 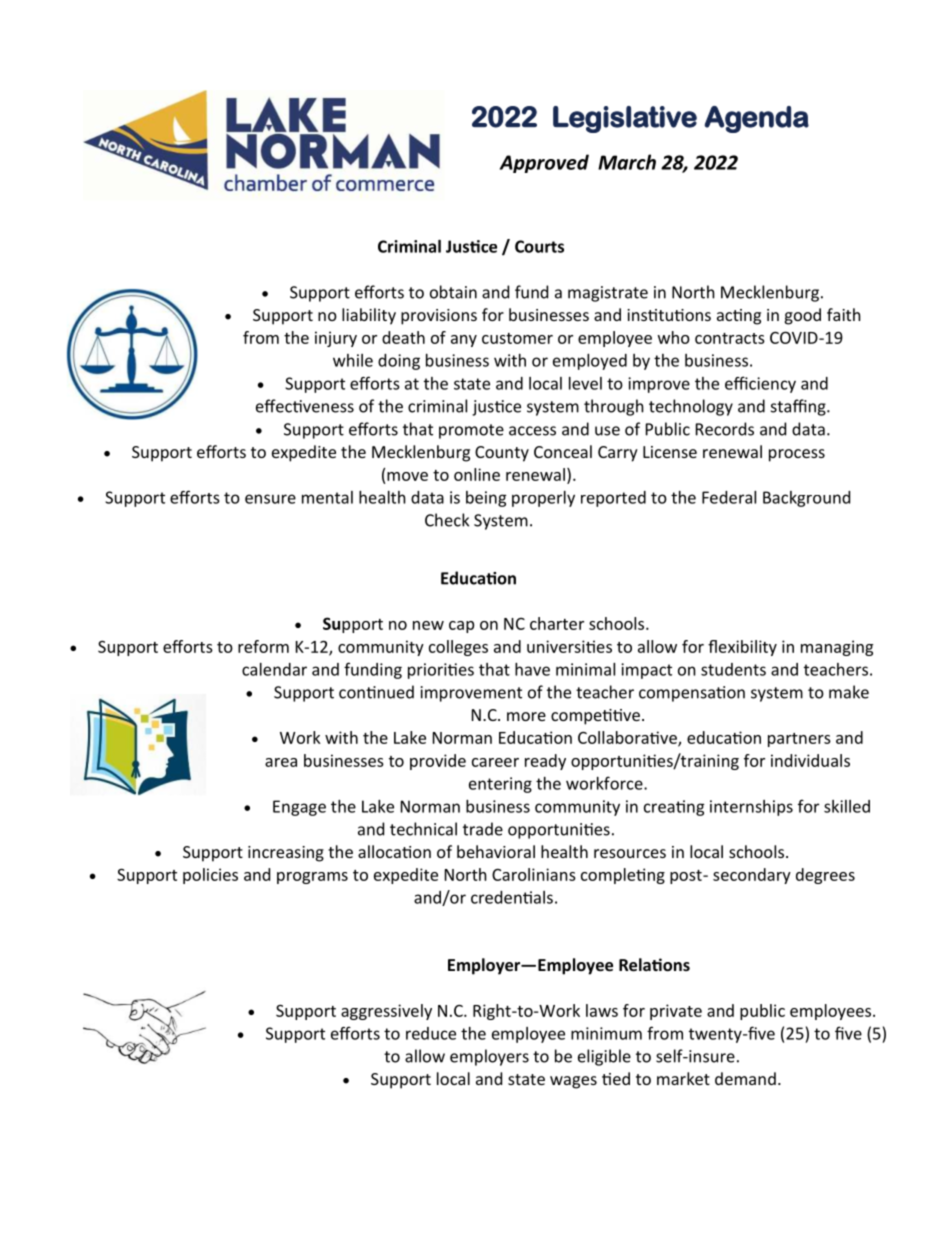 I want to click on wages, so click(x=573, y=1082).
